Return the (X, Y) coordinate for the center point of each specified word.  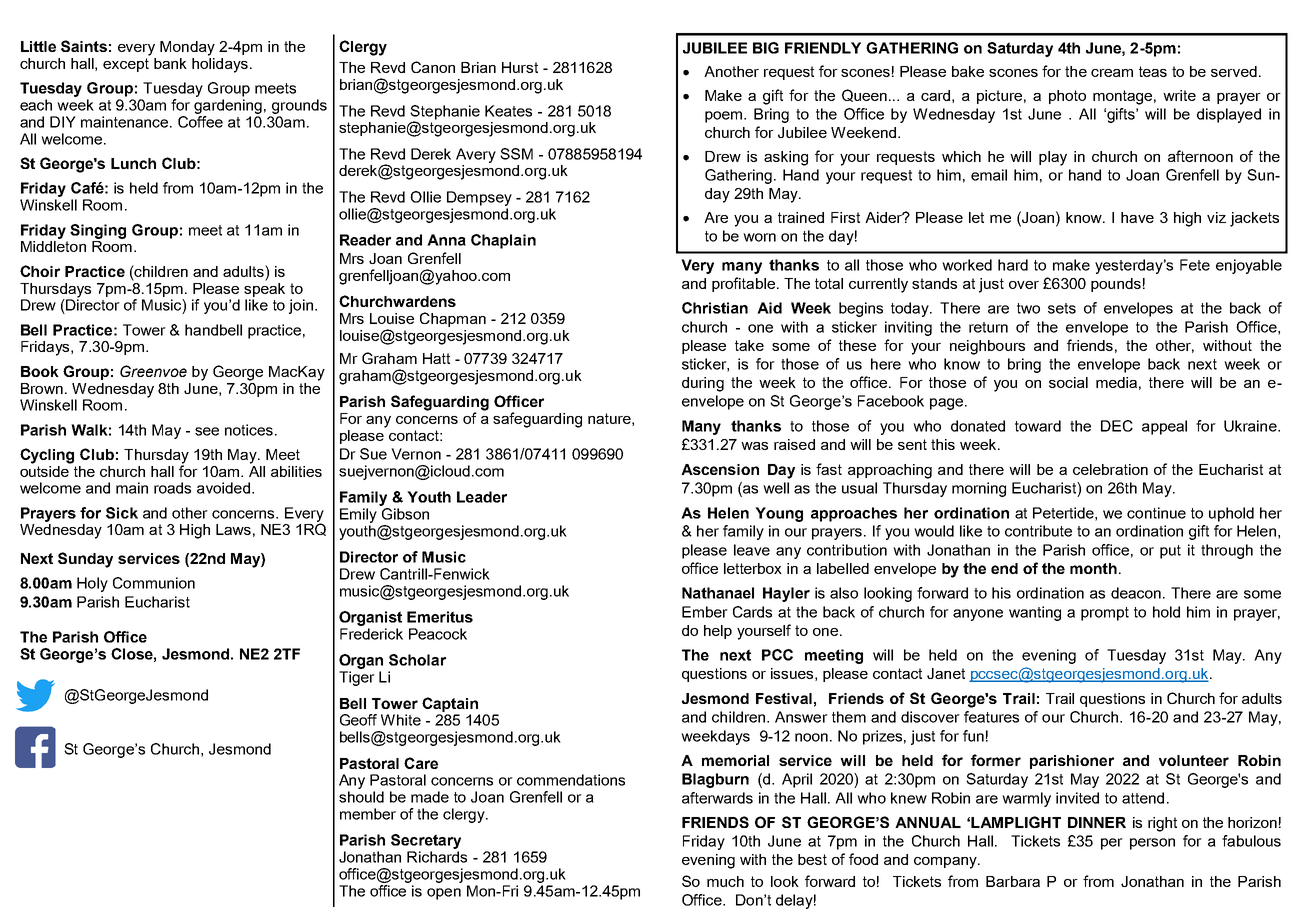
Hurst (520, 67)
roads (172, 488)
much (725, 881)
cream (1112, 73)
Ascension (720, 469)
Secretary (426, 841)
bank (170, 63)
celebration (1110, 469)
